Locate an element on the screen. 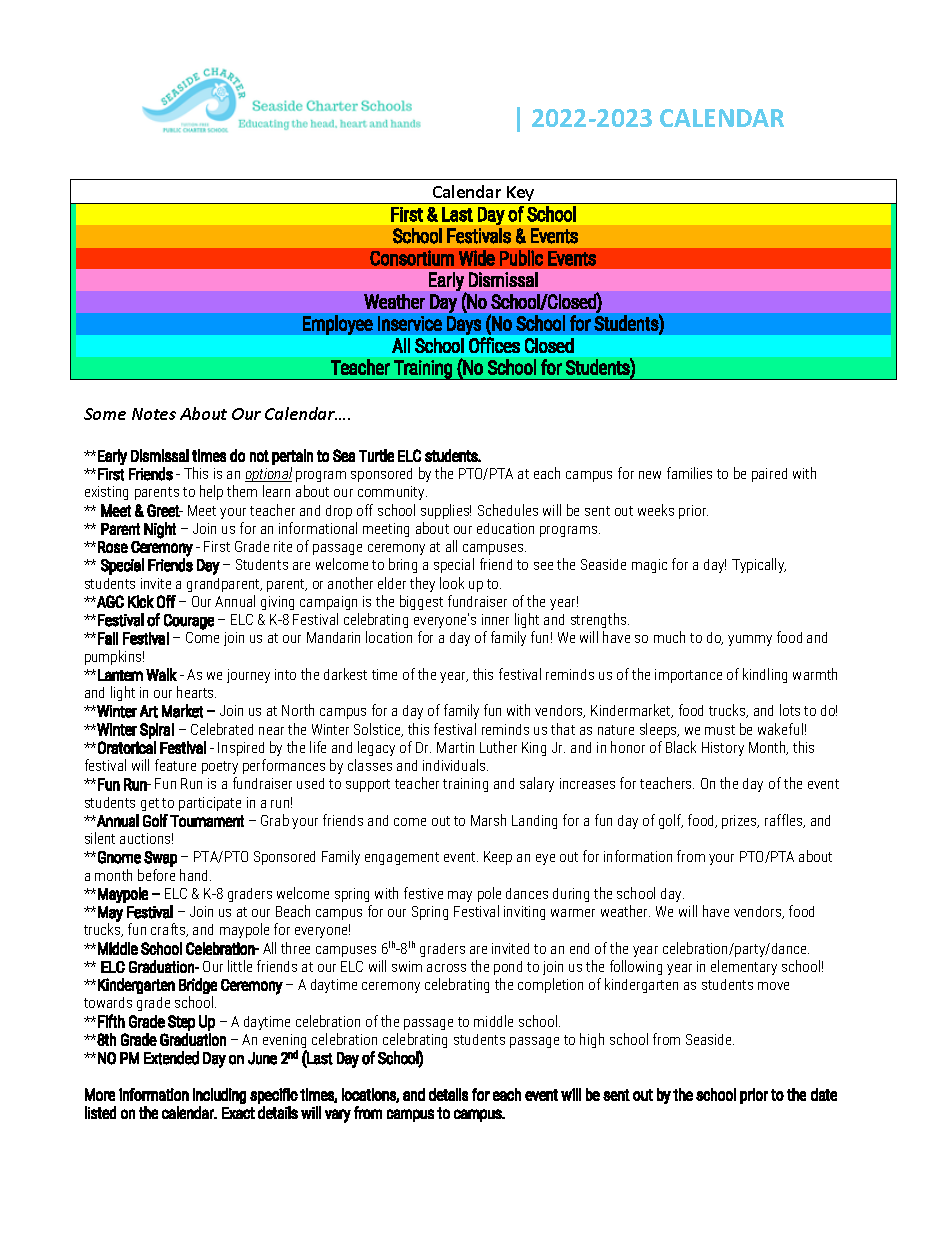  paired is located at coordinates (769, 475).
